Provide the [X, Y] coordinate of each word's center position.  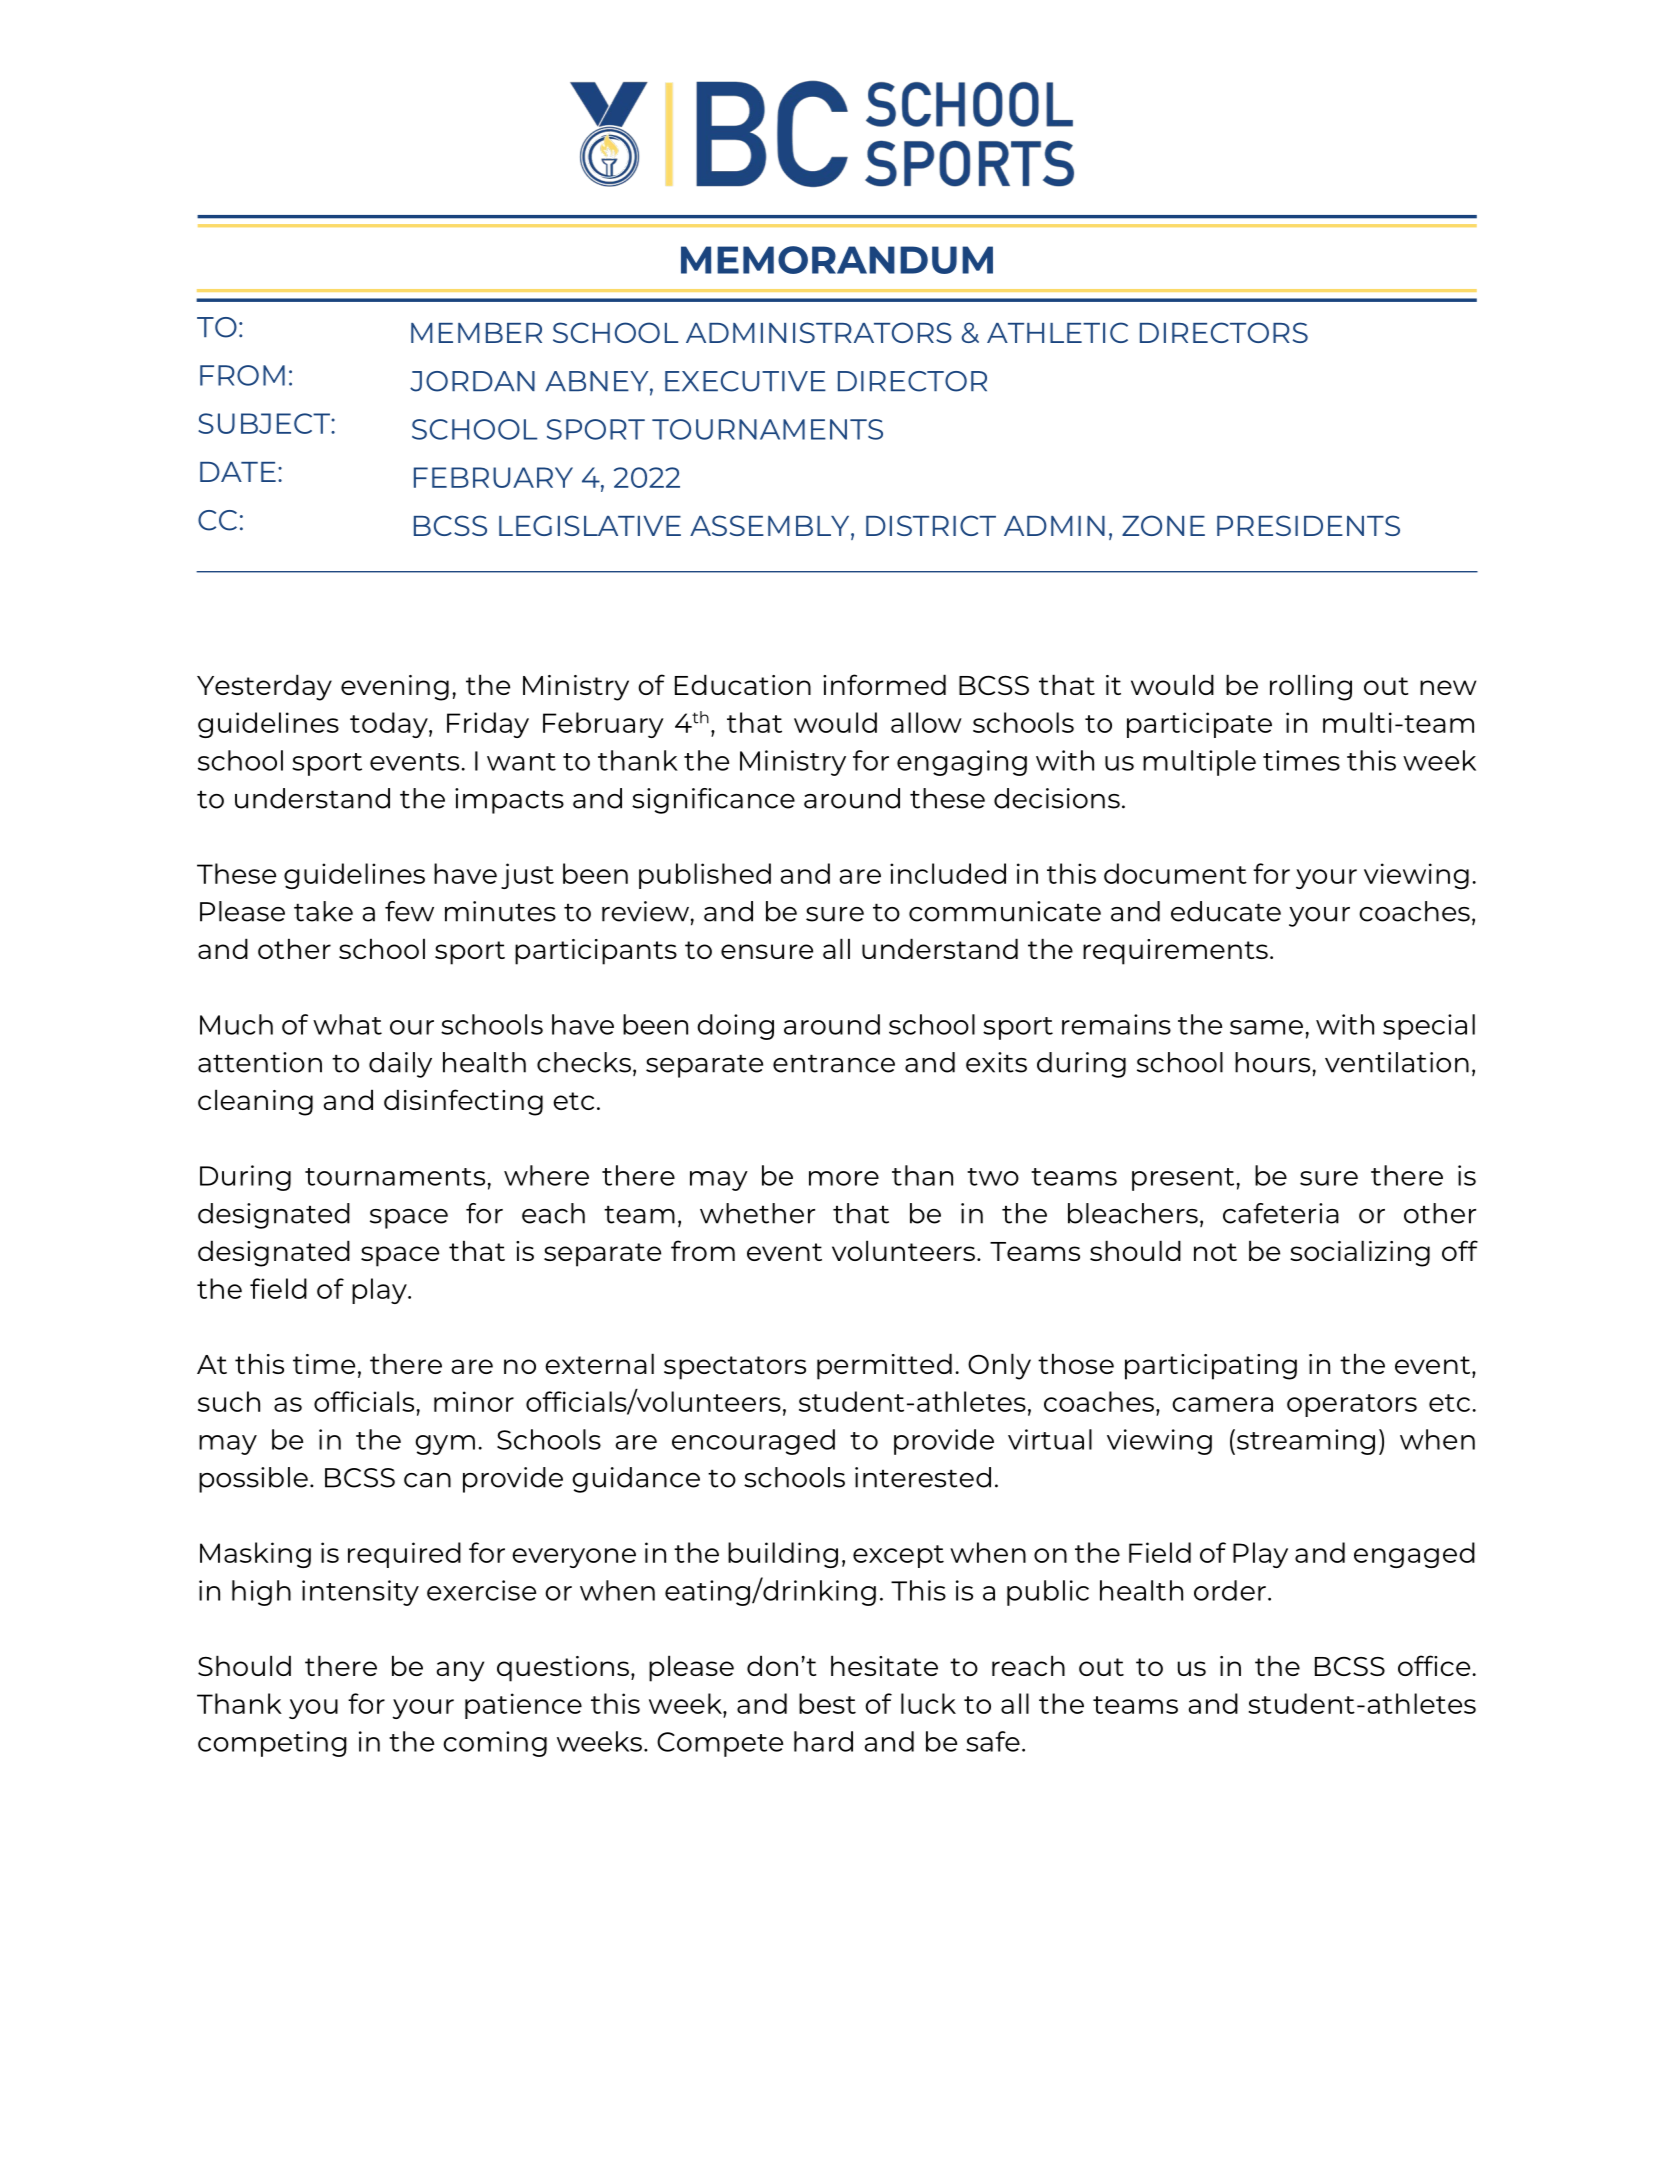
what [347, 1024]
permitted [884, 1366]
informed [884, 684]
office [1435, 1665]
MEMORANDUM [837, 260]
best [827, 1703]
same [1266, 1027]
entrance [834, 1063]
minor [474, 1401]
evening [395, 688]
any [460, 1671]
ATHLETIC [1057, 332]
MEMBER [476, 333]
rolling [1311, 687]
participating [1211, 1367]
